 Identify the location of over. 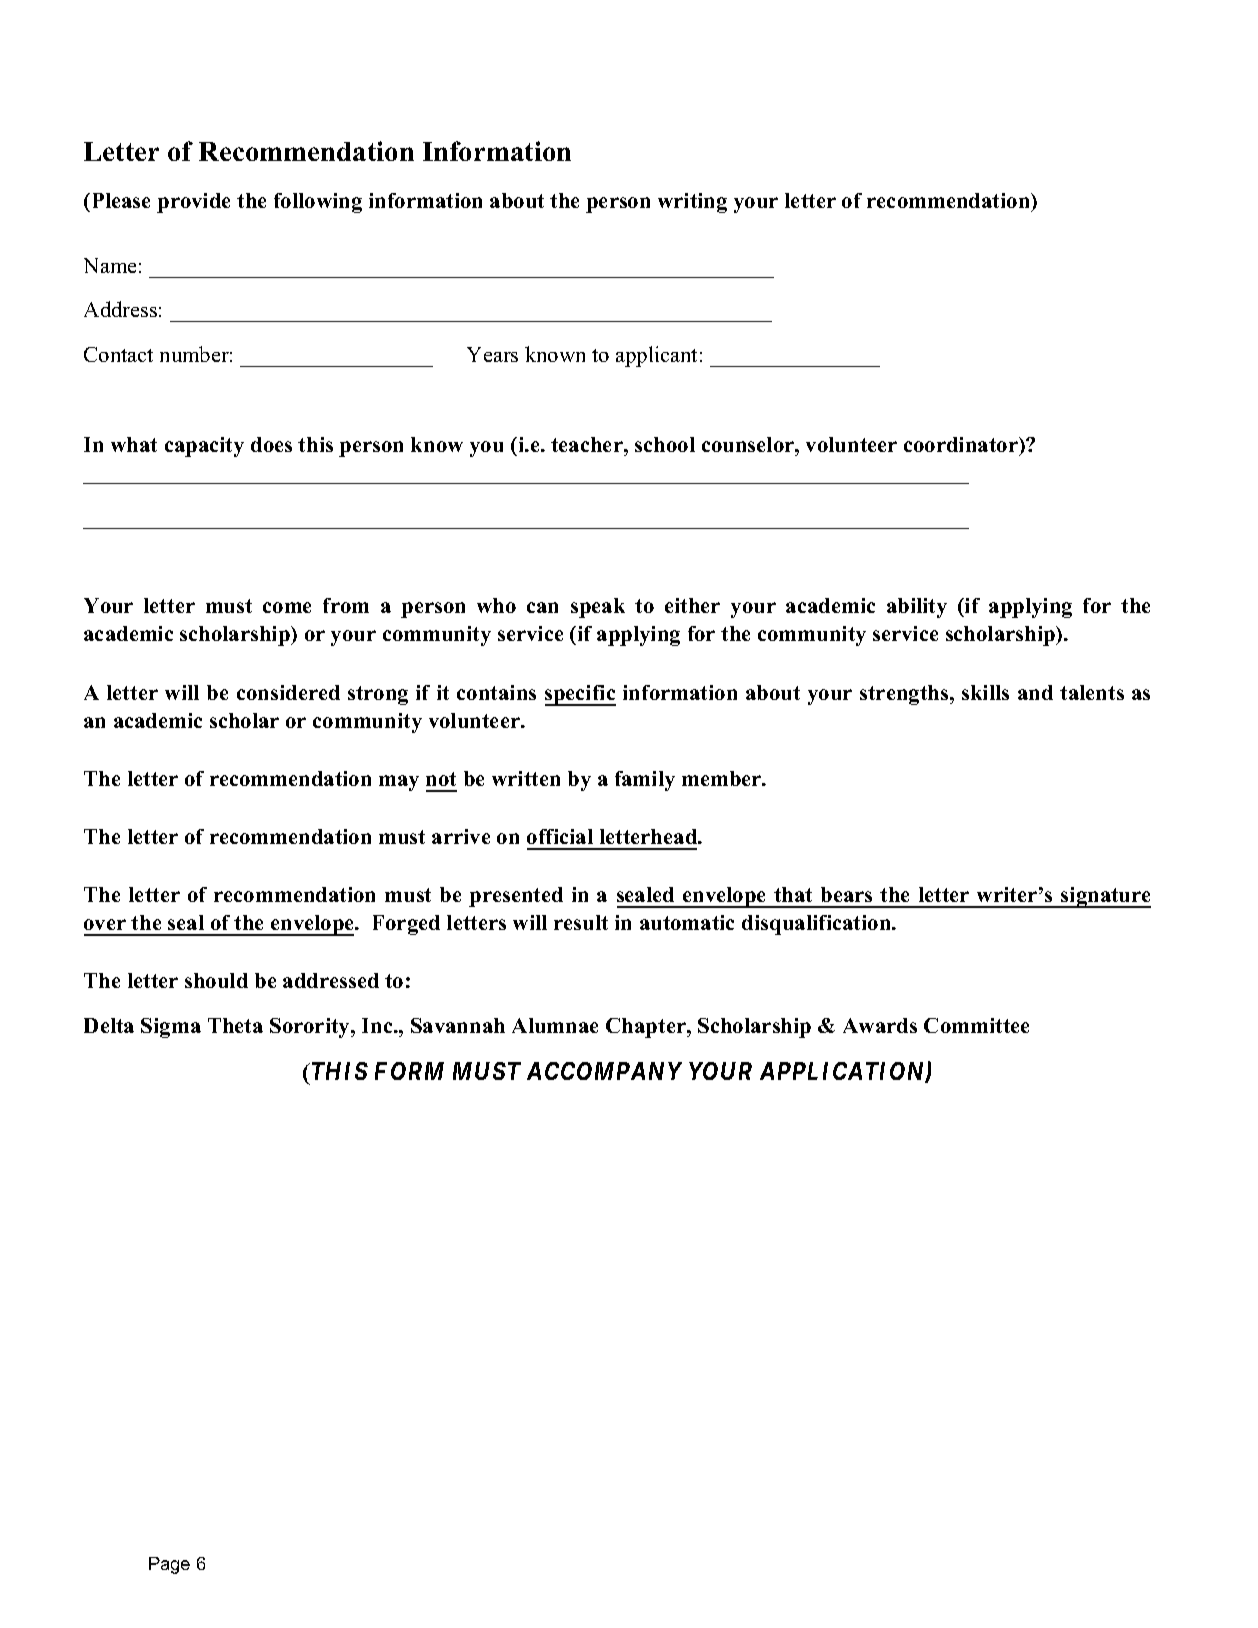
(105, 924).
